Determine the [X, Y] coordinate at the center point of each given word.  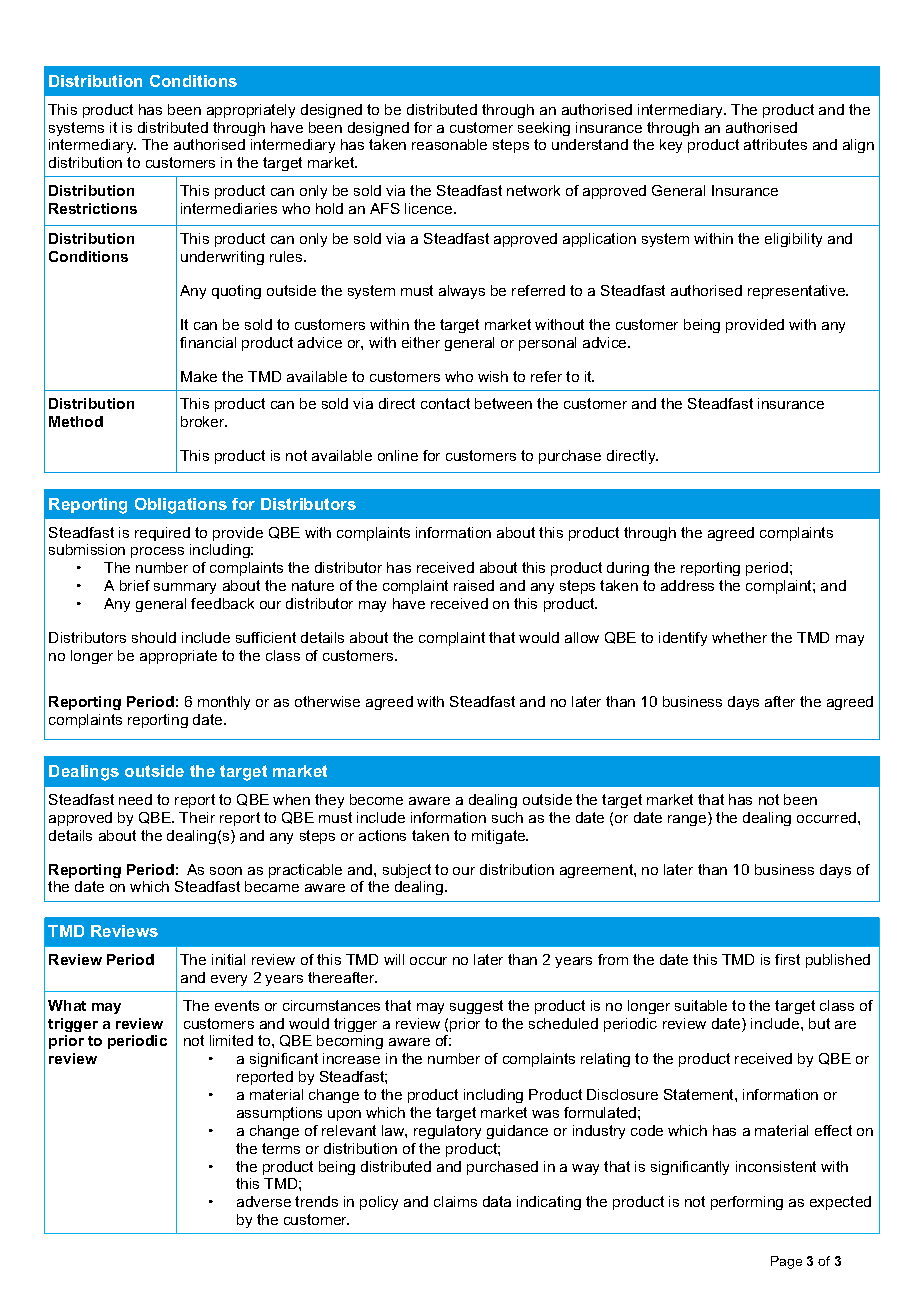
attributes [775, 144]
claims [455, 1201]
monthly [224, 703]
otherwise [327, 701]
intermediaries [229, 208]
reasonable [449, 144]
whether [739, 637]
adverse [264, 1201]
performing [747, 1203]
